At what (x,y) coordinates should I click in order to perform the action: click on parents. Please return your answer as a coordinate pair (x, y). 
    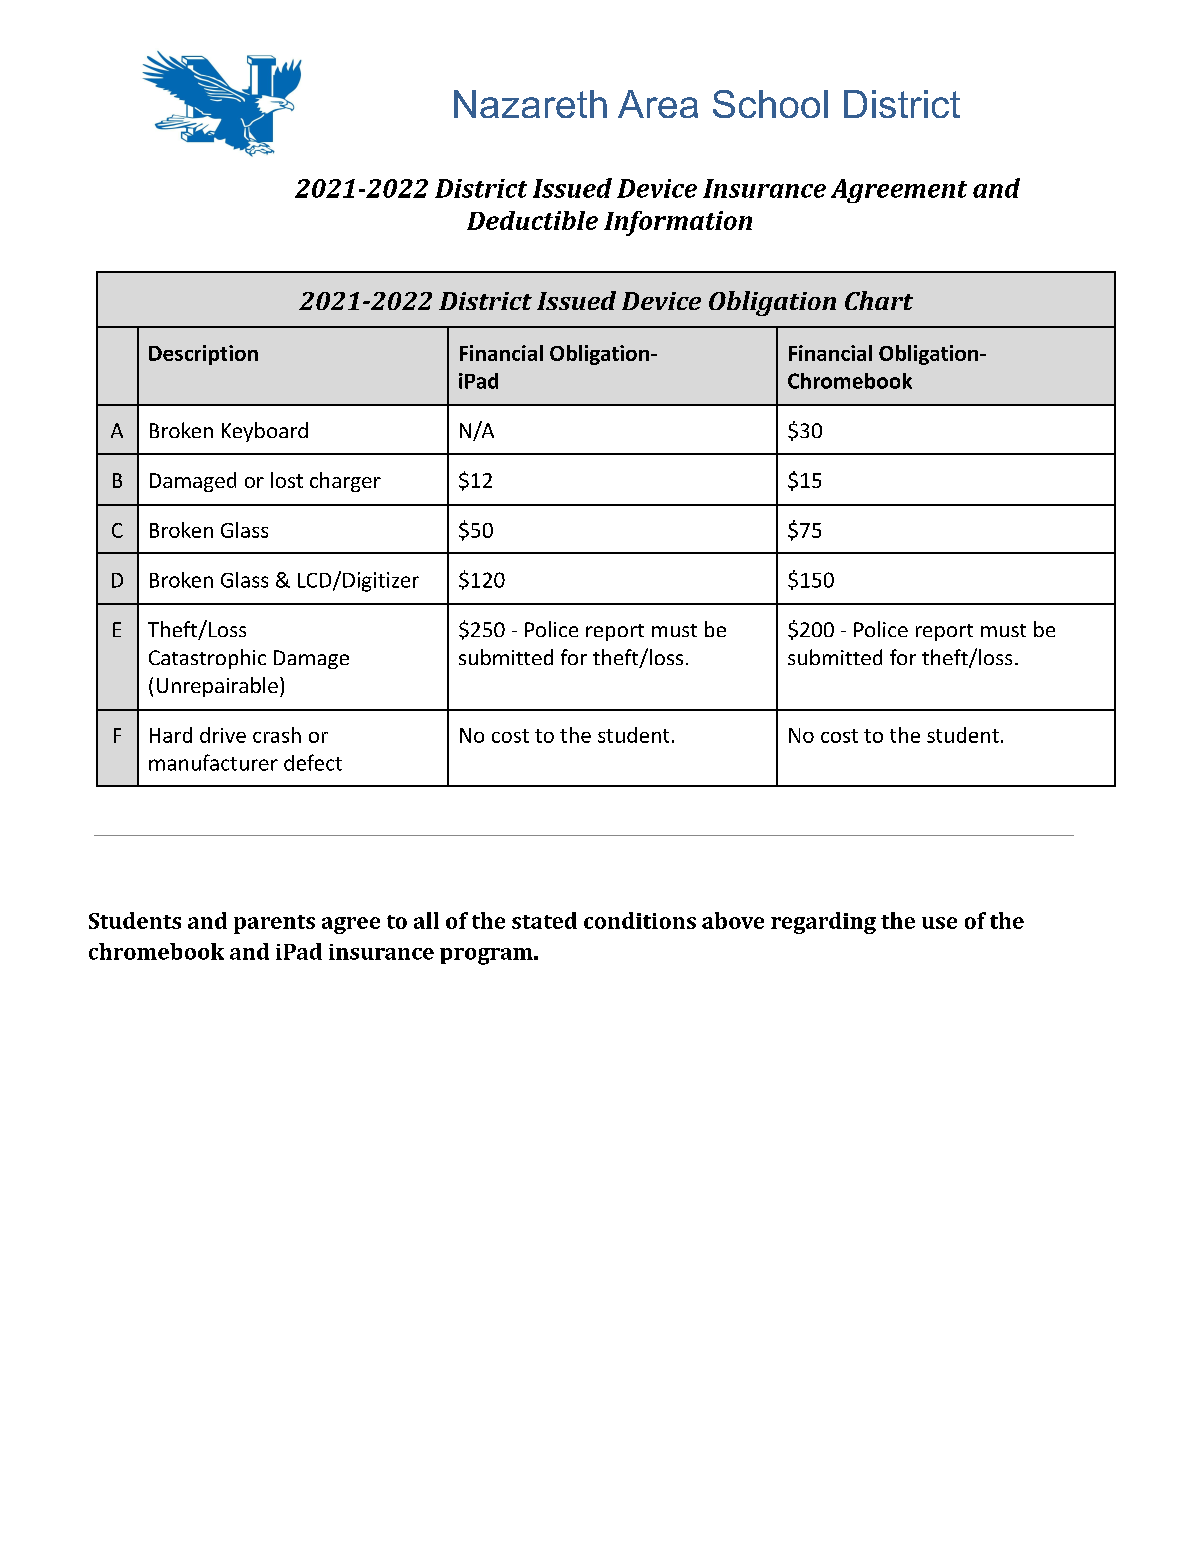
    Looking at the image, I should click on (274, 924).
